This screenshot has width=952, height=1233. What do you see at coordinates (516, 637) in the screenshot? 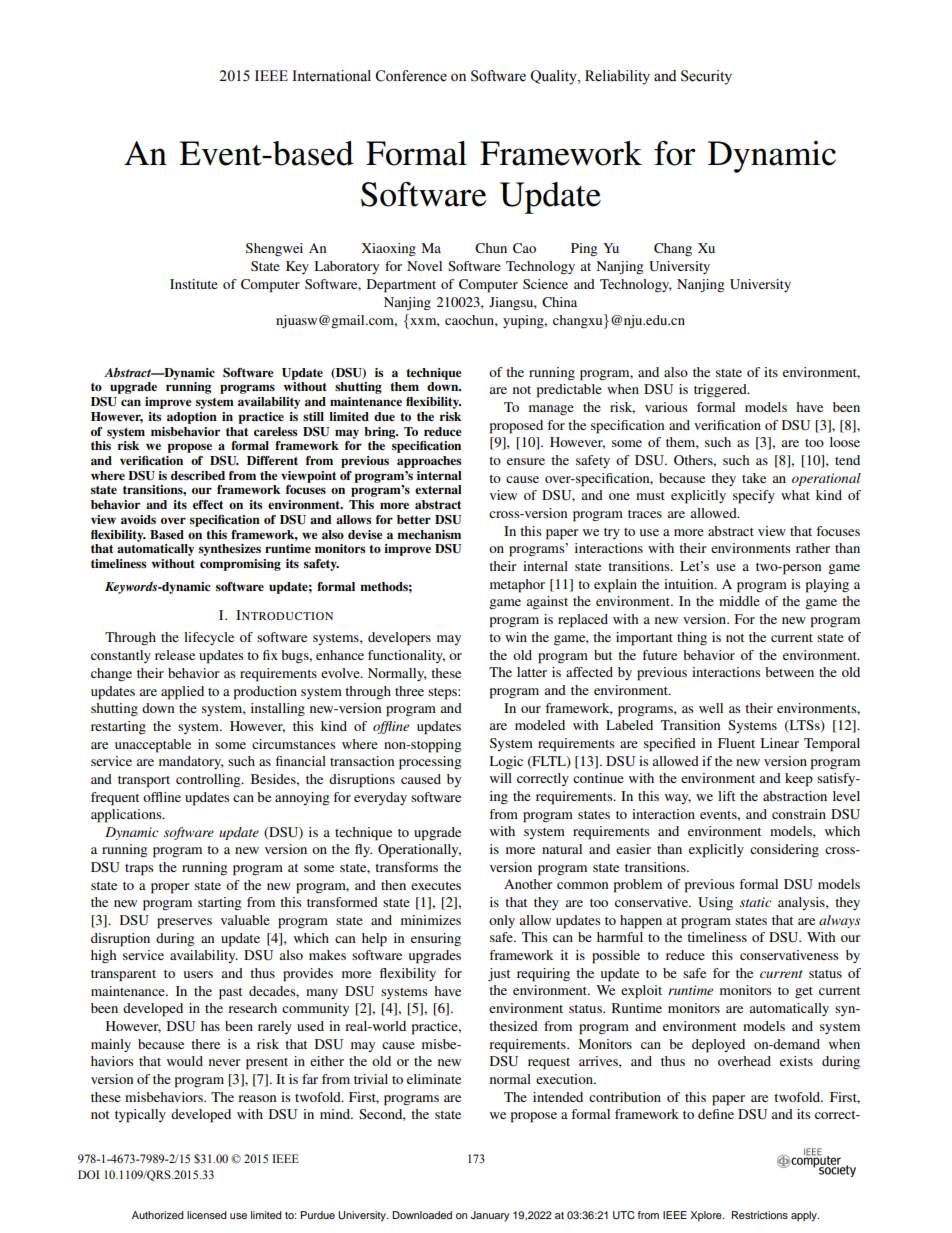
I see `win` at bounding box center [516, 637].
